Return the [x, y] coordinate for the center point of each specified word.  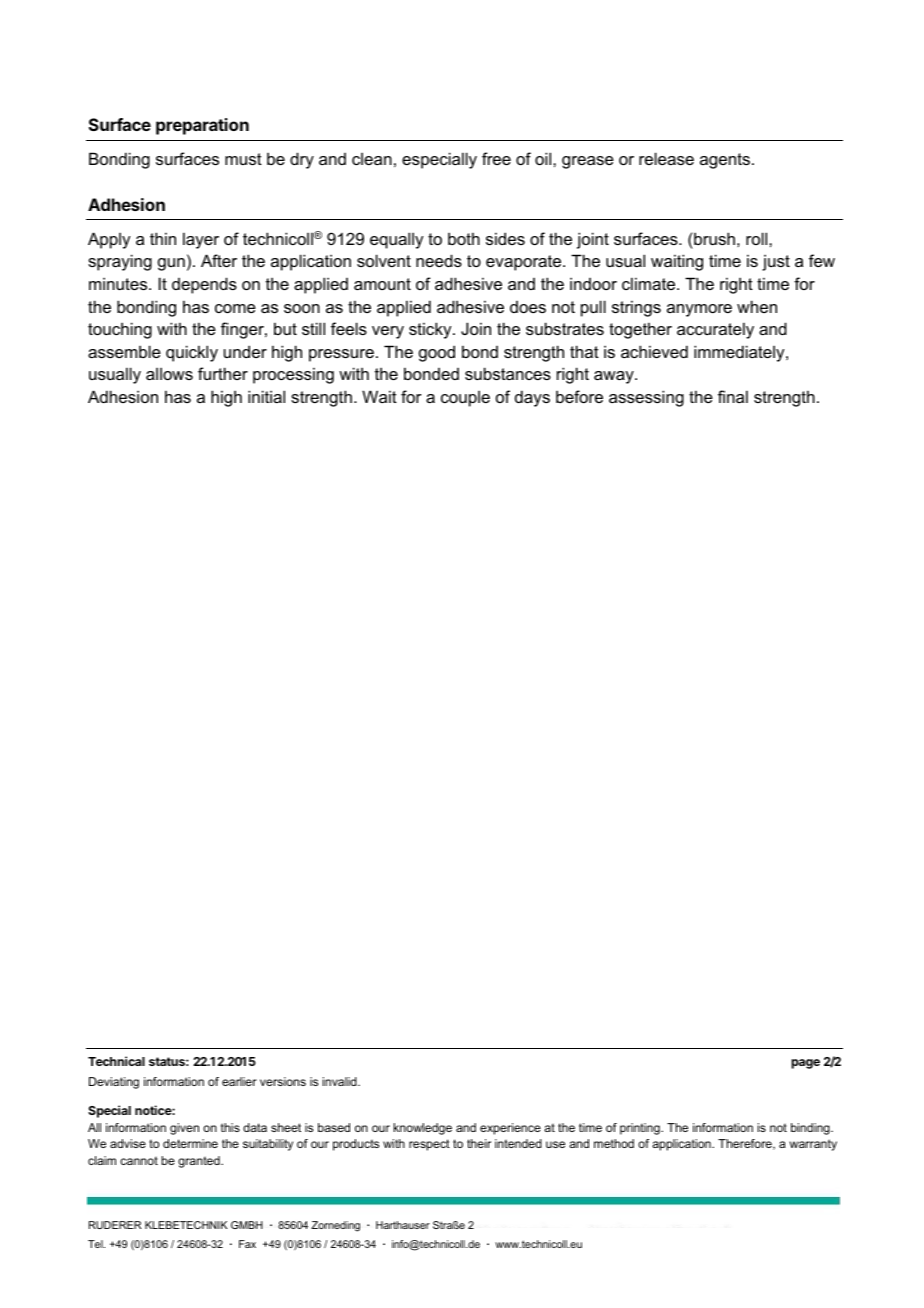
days [532, 398]
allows [169, 374]
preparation [202, 126]
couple [465, 399]
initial [266, 396]
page [805, 1064]
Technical [116, 1061]
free [496, 158]
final [733, 396]
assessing [646, 398]
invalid [341, 1081]
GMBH [247, 1225]
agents [725, 161]
